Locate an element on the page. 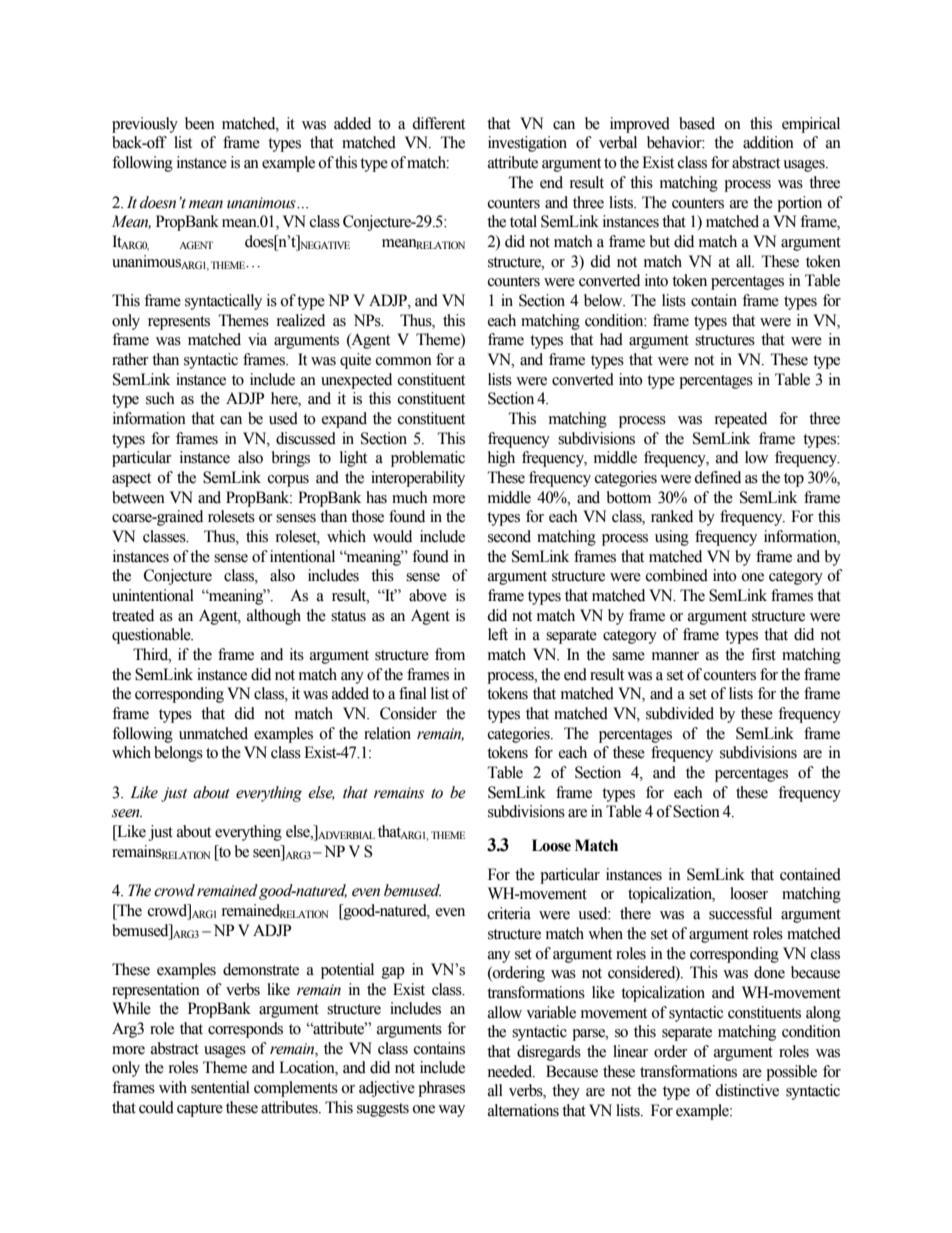 The image size is (952, 1233). addition is located at coordinates (768, 142).
